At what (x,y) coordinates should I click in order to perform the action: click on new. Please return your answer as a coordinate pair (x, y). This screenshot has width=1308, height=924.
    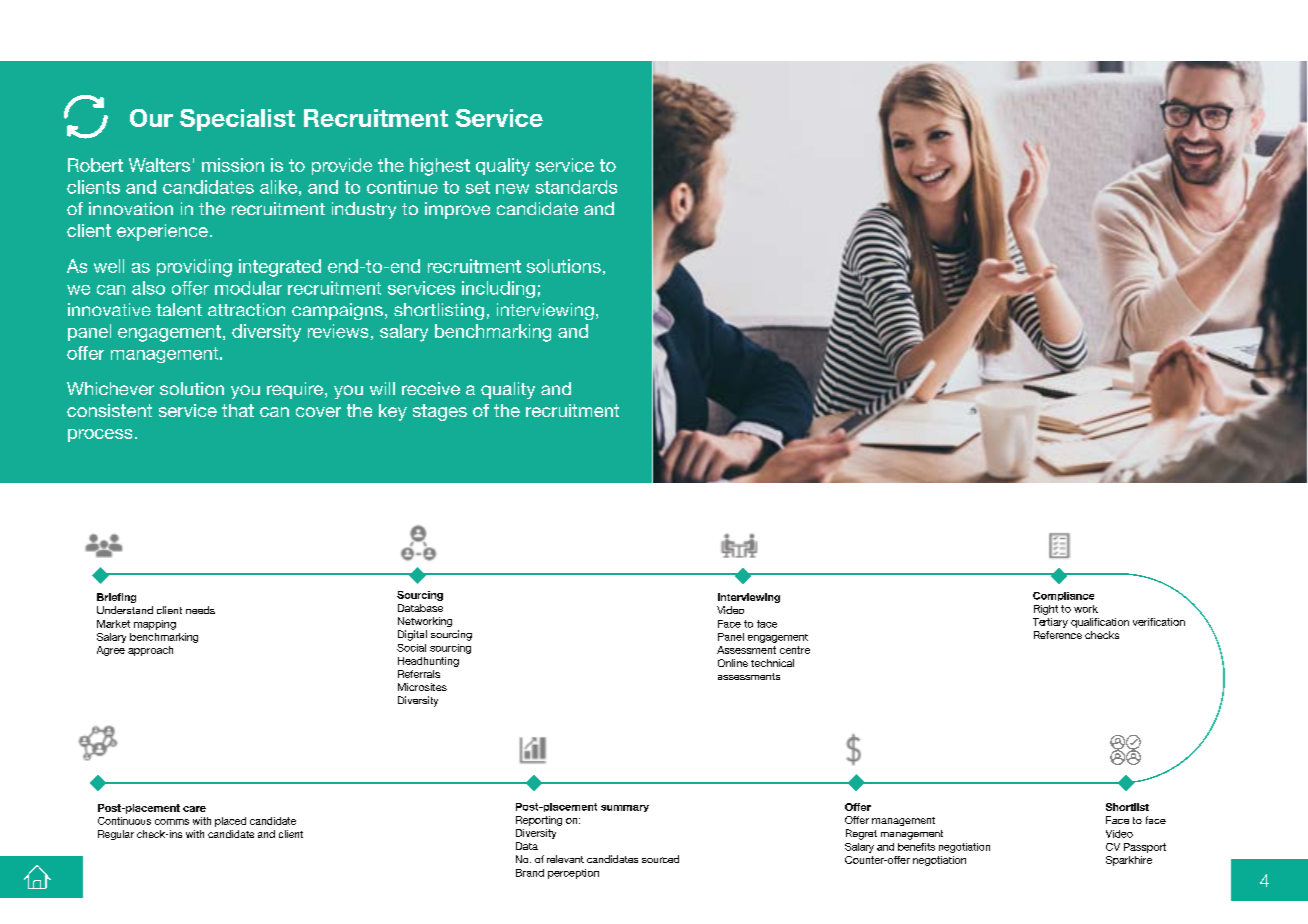
    Looking at the image, I should click on (512, 189).
